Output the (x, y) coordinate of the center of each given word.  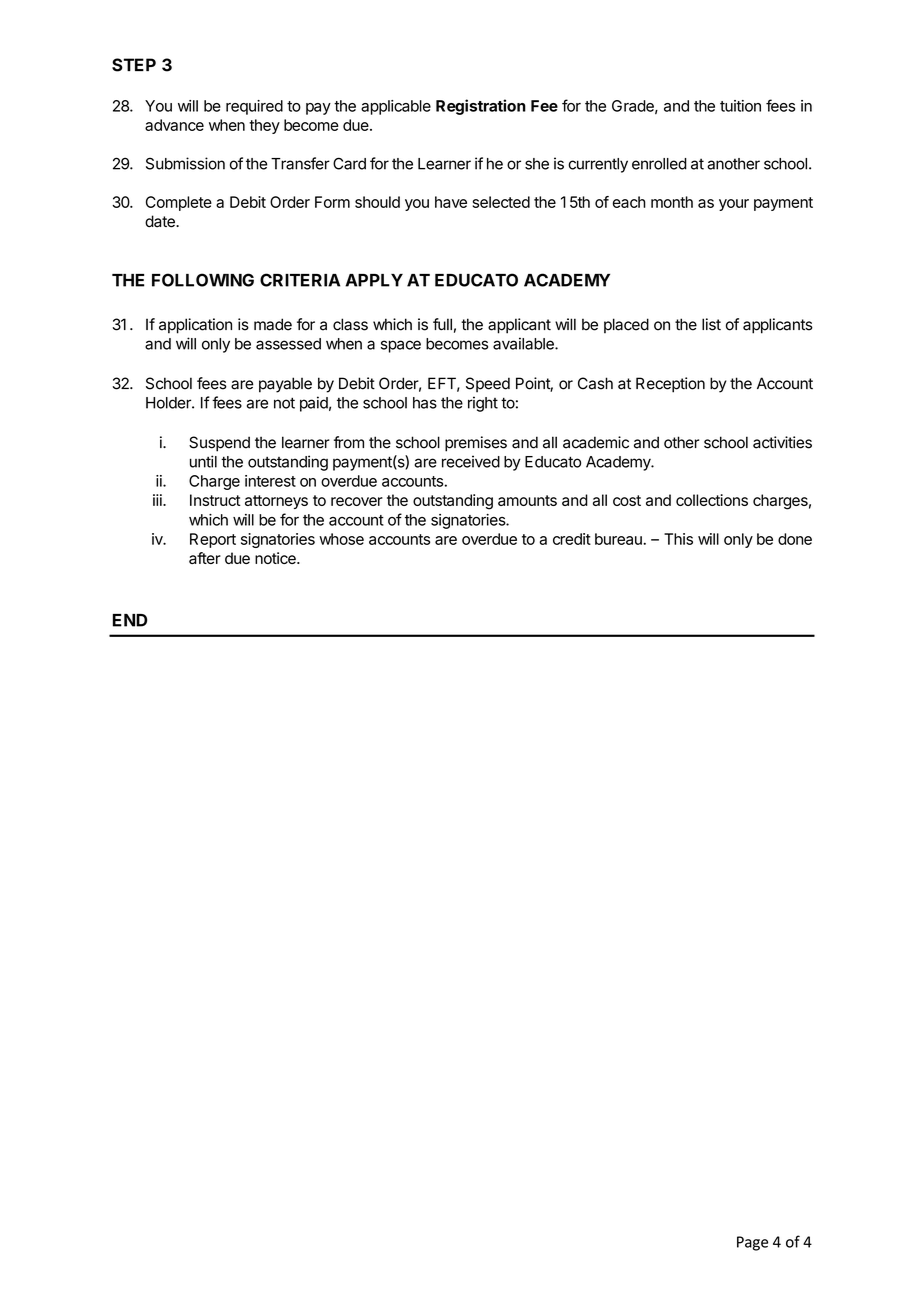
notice (276, 558)
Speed (488, 385)
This (678, 539)
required (254, 107)
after (205, 558)
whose (341, 539)
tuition (740, 106)
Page (752, 1243)
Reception (670, 385)
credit (572, 539)
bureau (619, 539)
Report (213, 540)
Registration (481, 107)
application (195, 326)
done (795, 539)
